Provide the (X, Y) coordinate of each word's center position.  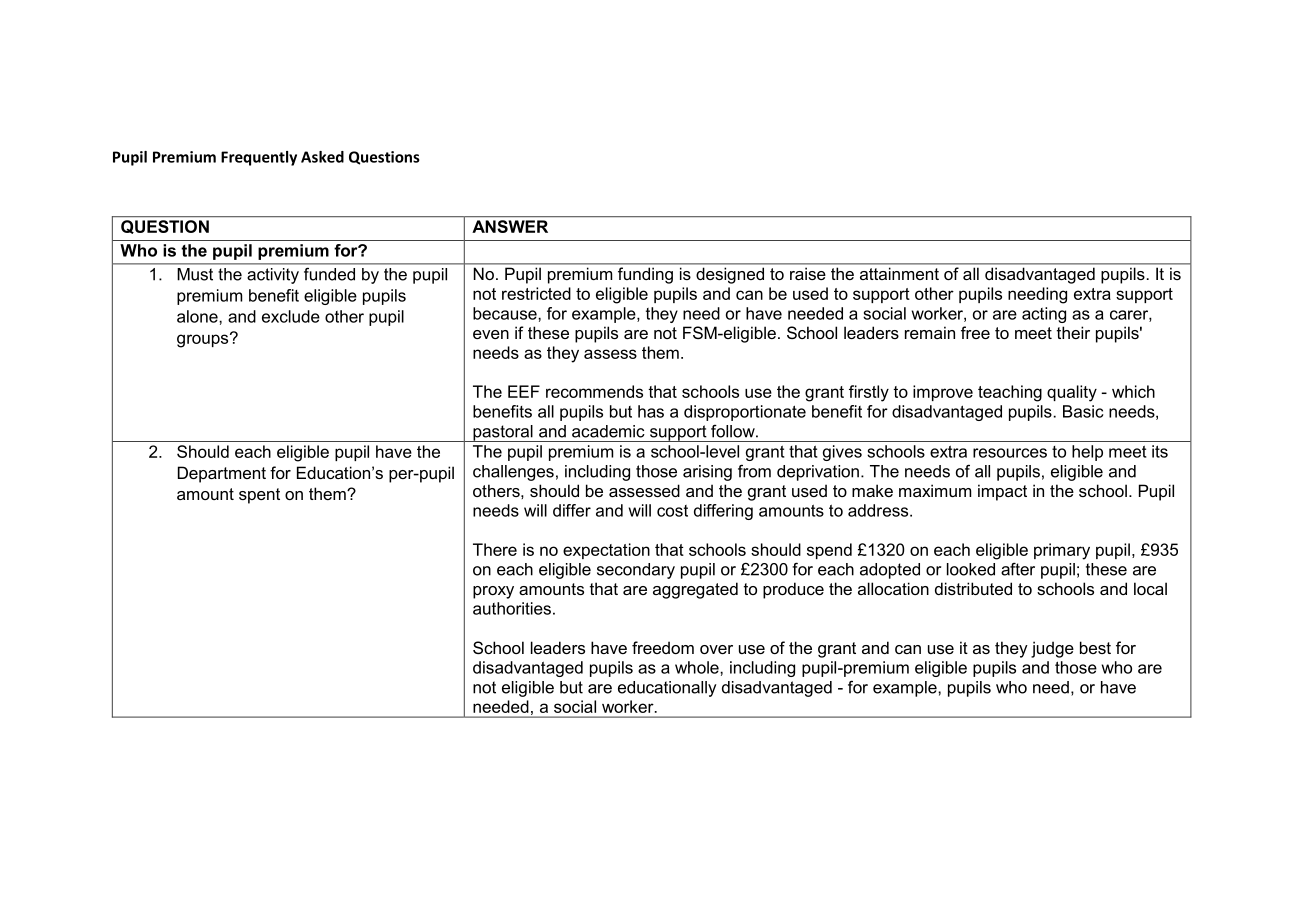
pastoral (503, 433)
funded (329, 274)
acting (1044, 315)
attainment (899, 274)
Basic (1083, 411)
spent (259, 496)
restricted (536, 293)
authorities (512, 608)
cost (672, 511)
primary (1062, 551)
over (716, 649)
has (651, 411)
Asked (322, 157)
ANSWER (510, 226)
